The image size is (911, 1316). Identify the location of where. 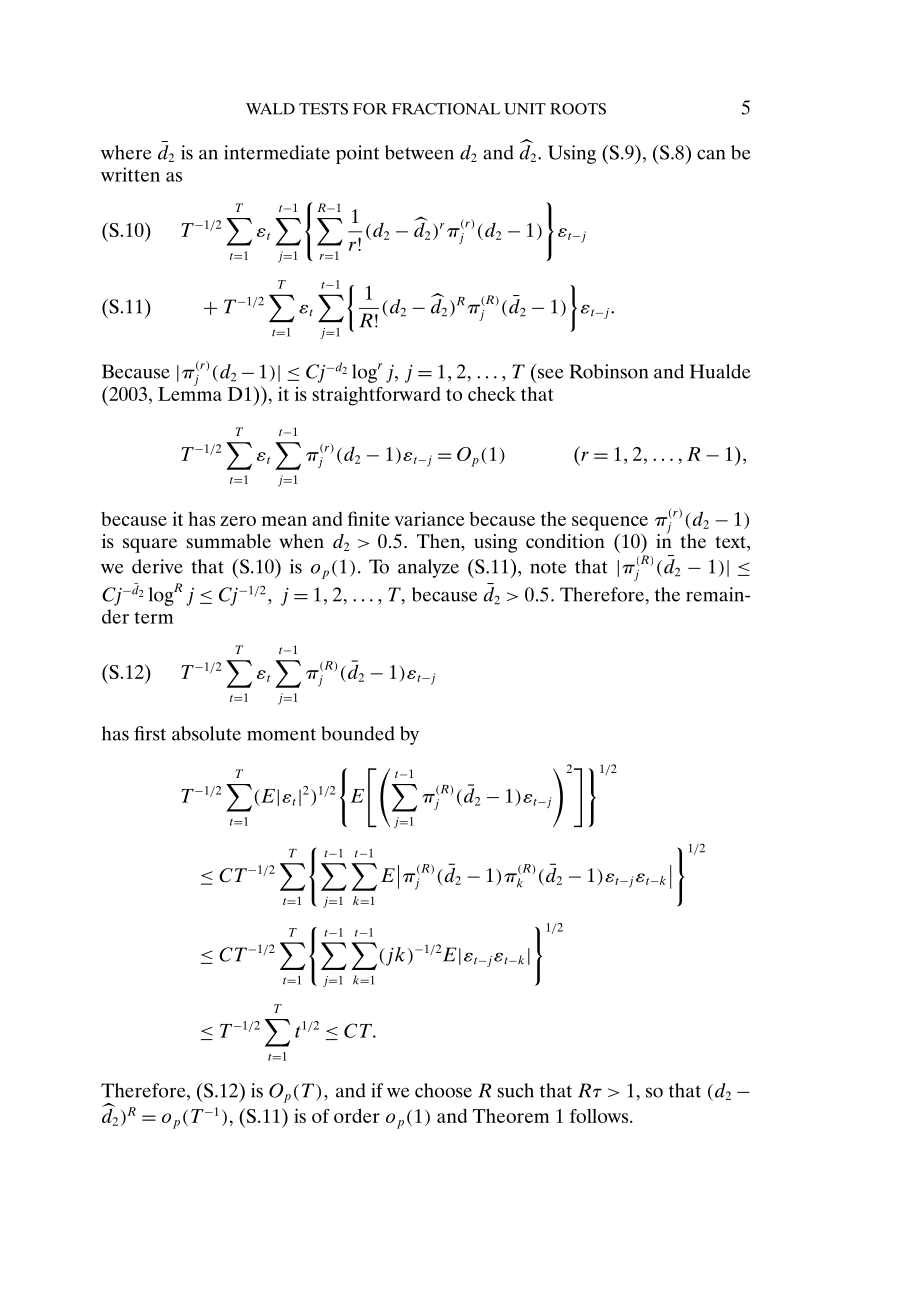
(126, 152).
